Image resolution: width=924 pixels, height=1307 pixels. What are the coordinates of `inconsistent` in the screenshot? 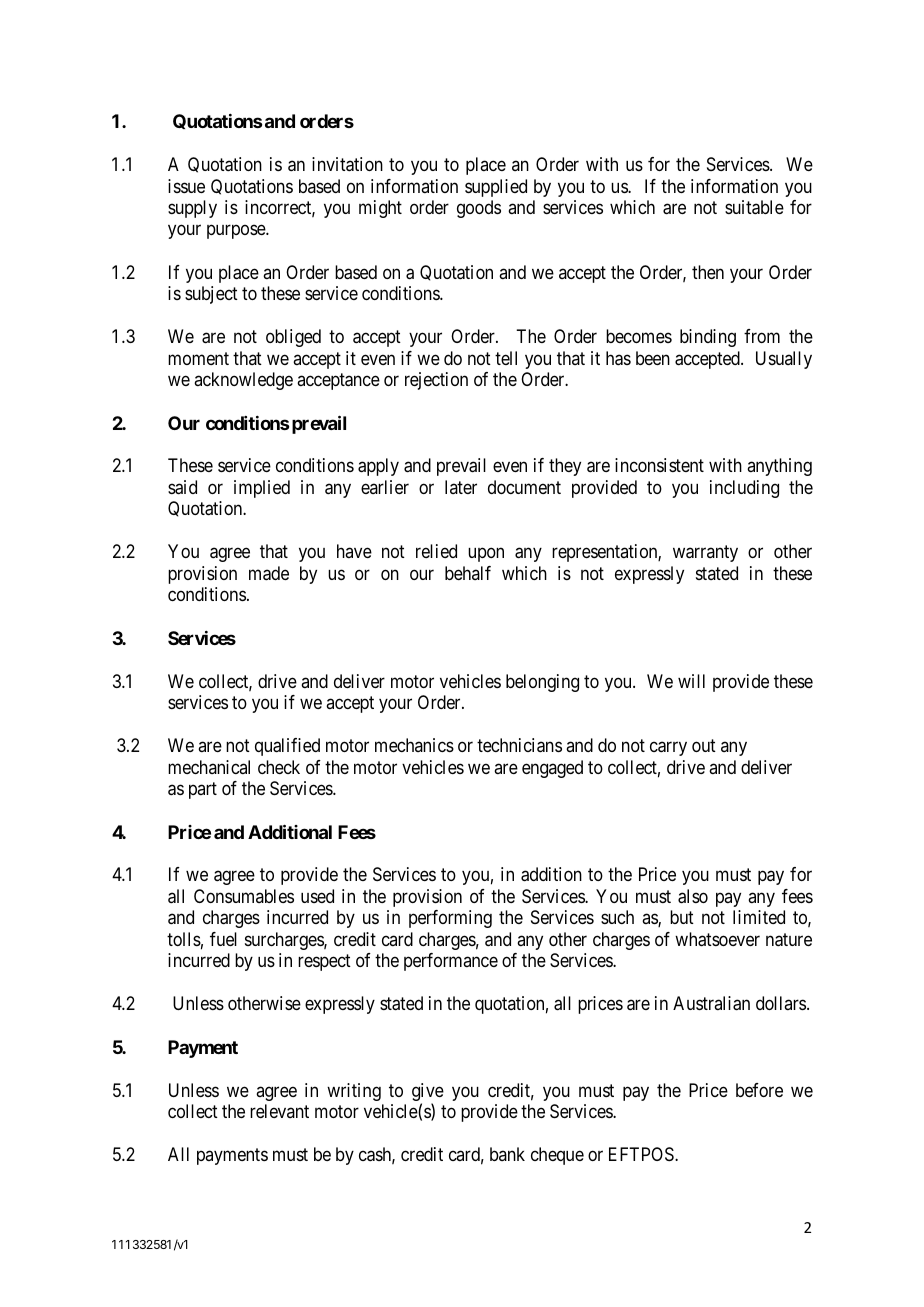 It's located at (659, 465).
